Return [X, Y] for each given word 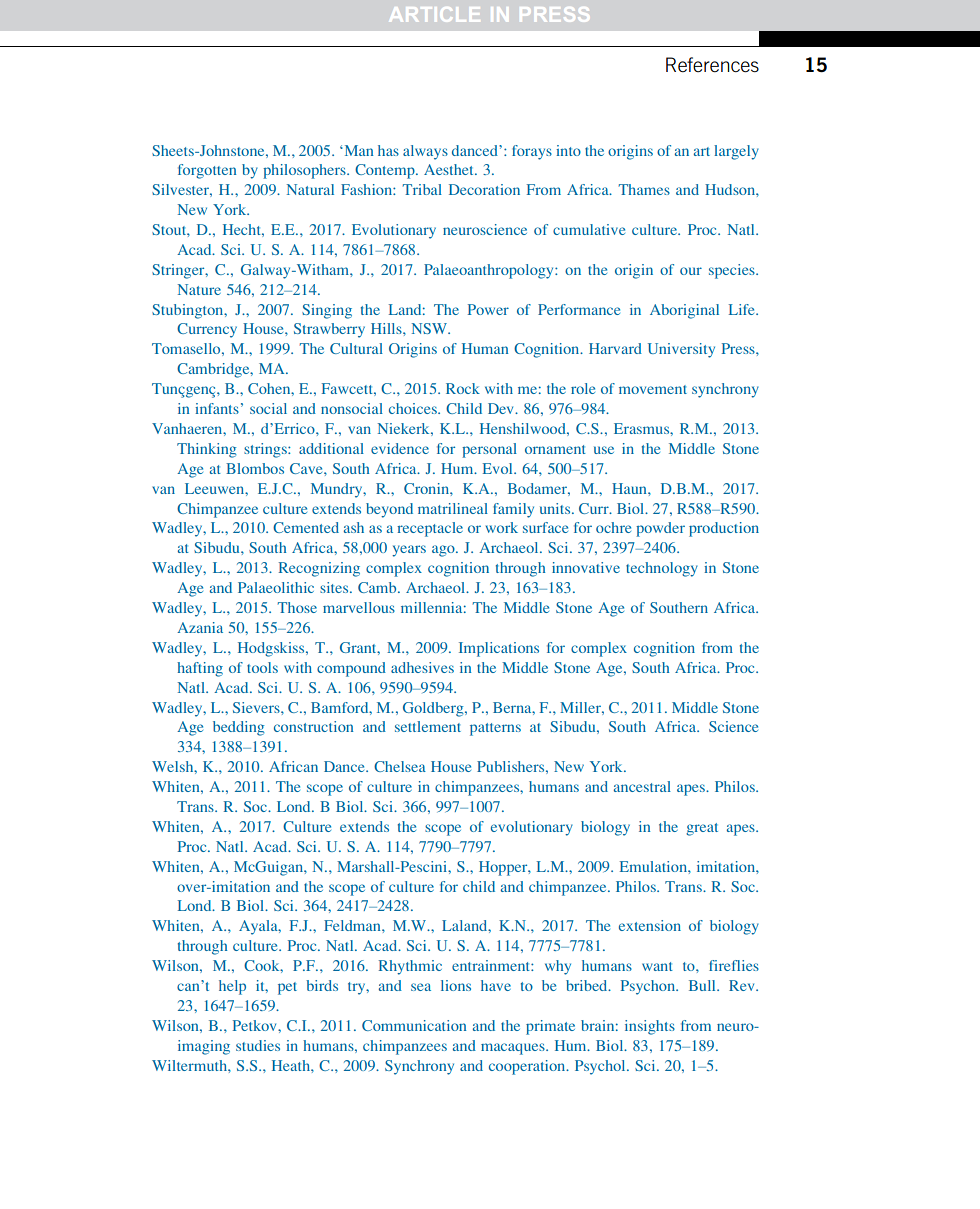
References [712, 64]
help [232, 987]
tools [262, 667]
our [691, 271]
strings [266, 450]
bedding [239, 728]
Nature [199, 289]
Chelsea [400, 766]
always [425, 152]
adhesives [422, 667]
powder [660, 529]
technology [662, 569]
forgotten [207, 171]
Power [488, 309]
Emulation [654, 866]
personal [489, 450]
